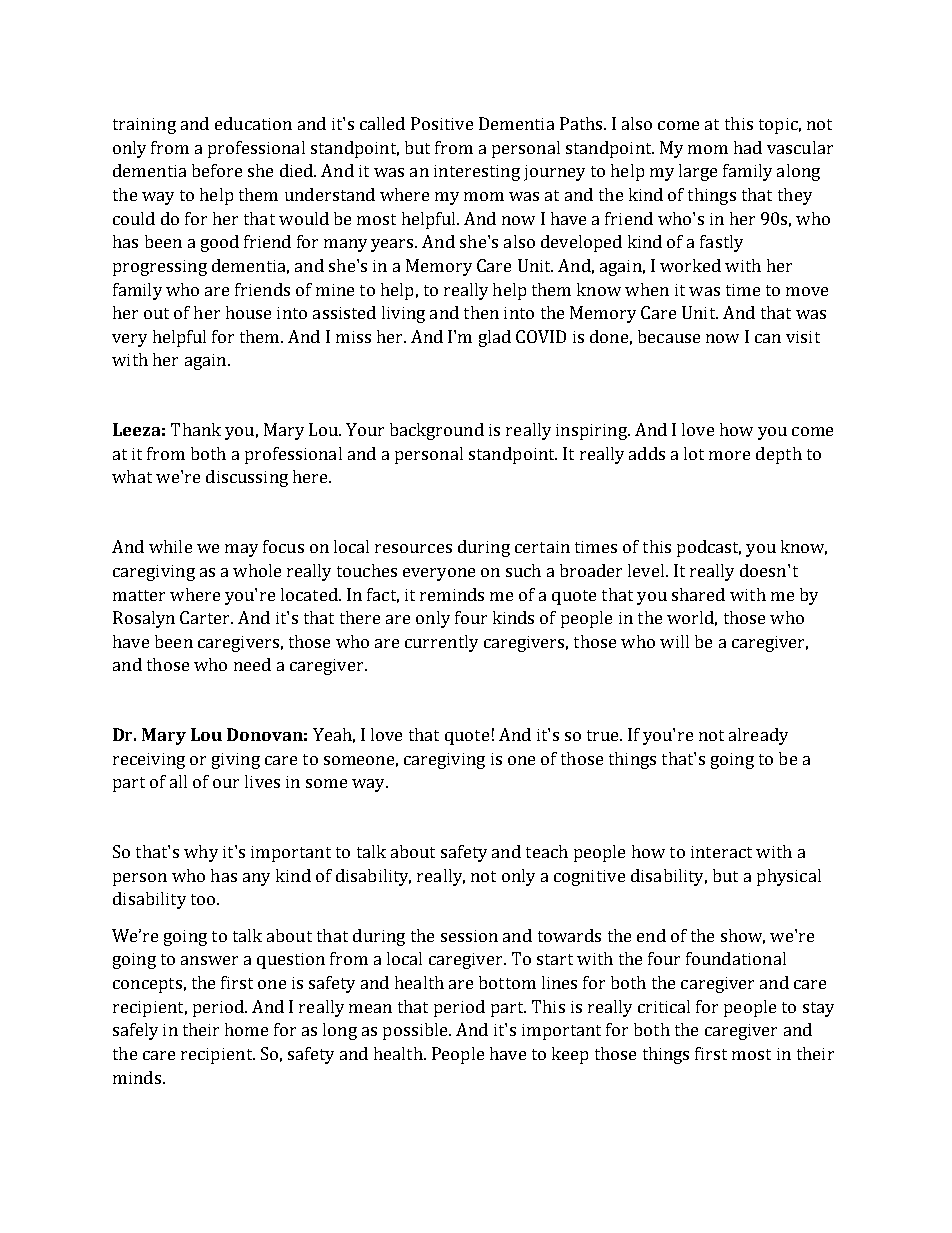 The width and height of the screenshot is (952, 1233). What do you see at coordinates (748, 147) in the screenshot?
I see `had` at bounding box center [748, 147].
